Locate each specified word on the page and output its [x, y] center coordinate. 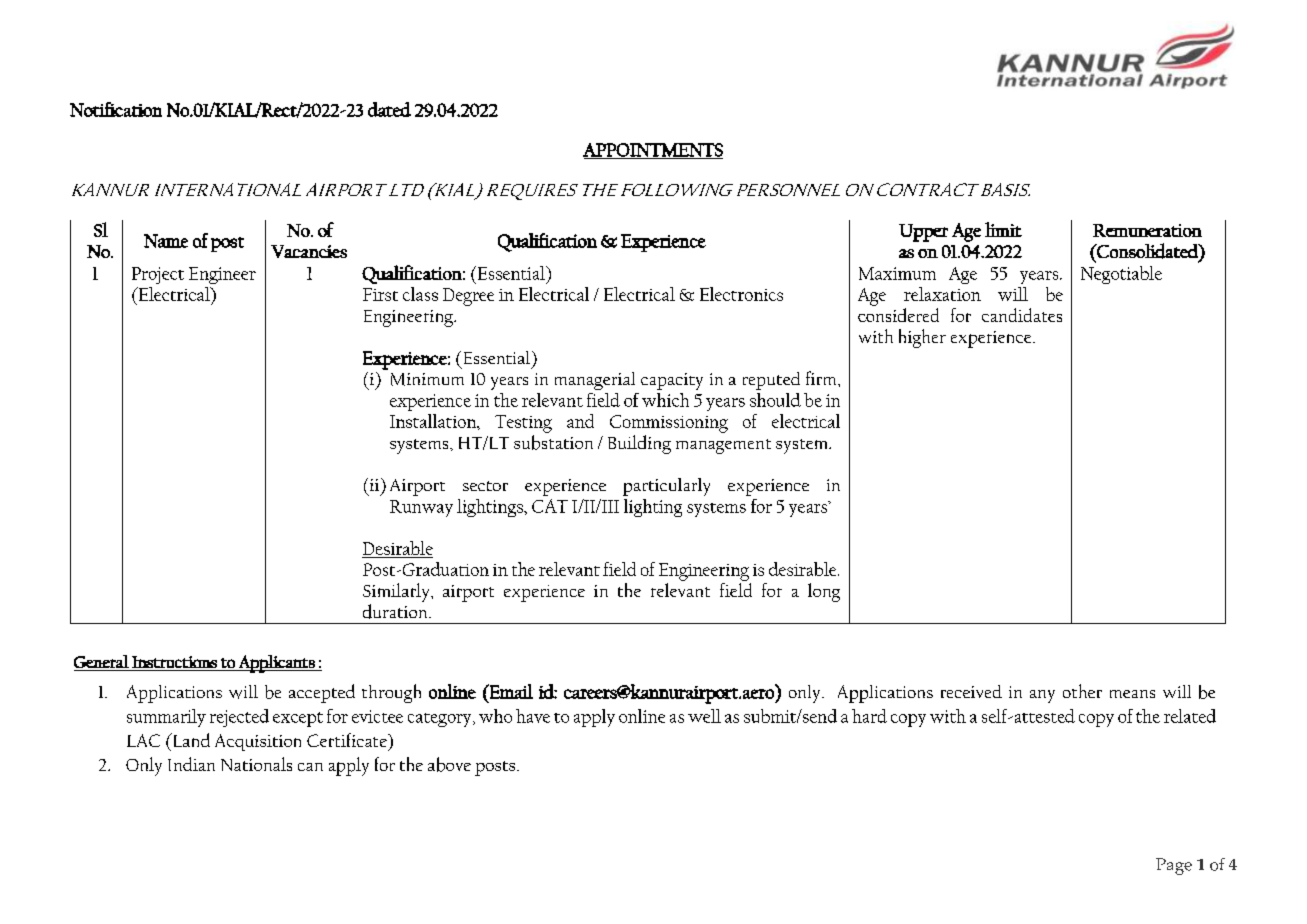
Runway [421, 508]
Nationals [256, 764]
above [449, 764]
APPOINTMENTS [653, 151]
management [723, 446]
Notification [116, 109]
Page [1174, 866]
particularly [666, 487]
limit [1003, 229]
